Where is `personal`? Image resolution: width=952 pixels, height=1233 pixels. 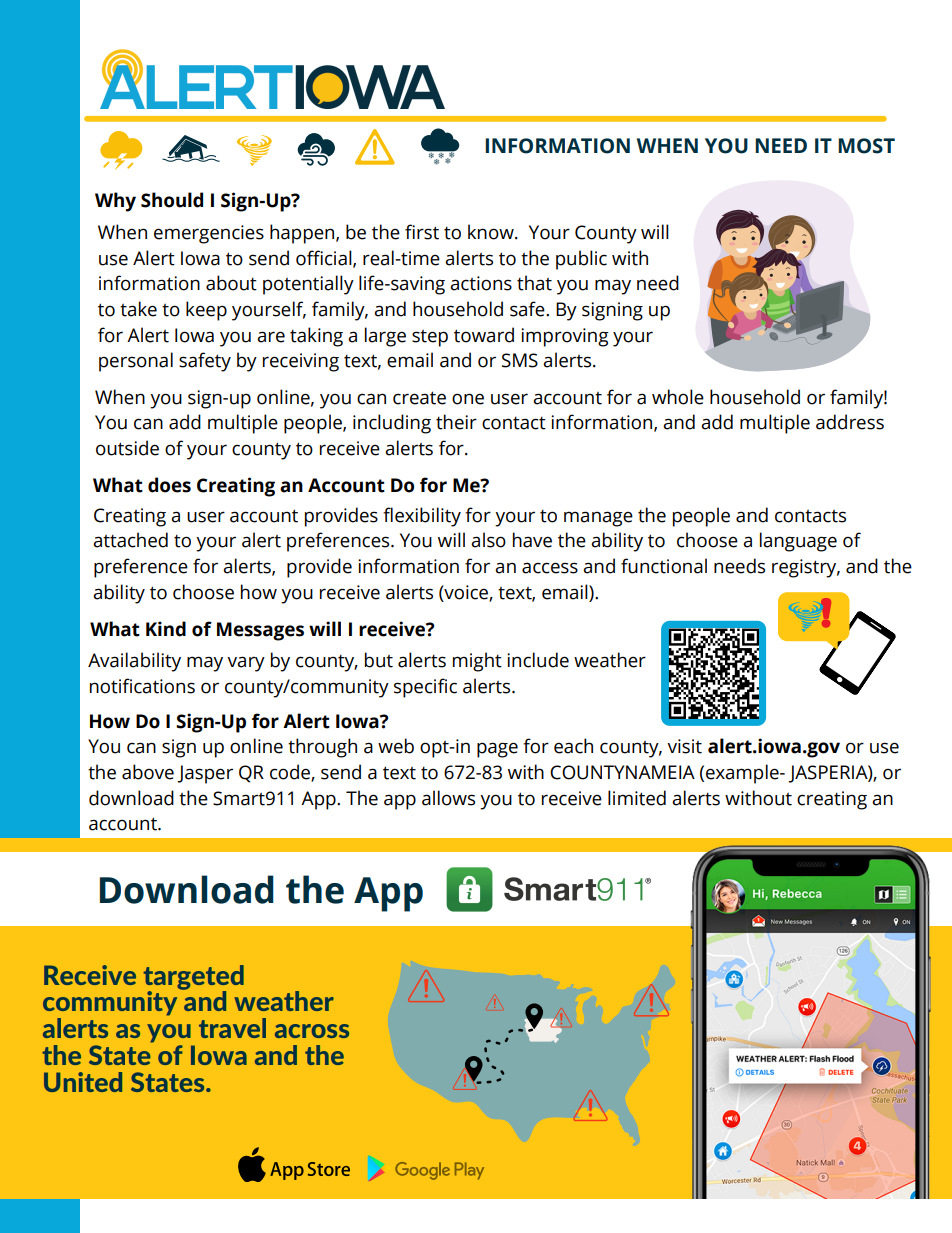
personal is located at coordinates (136, 362).
